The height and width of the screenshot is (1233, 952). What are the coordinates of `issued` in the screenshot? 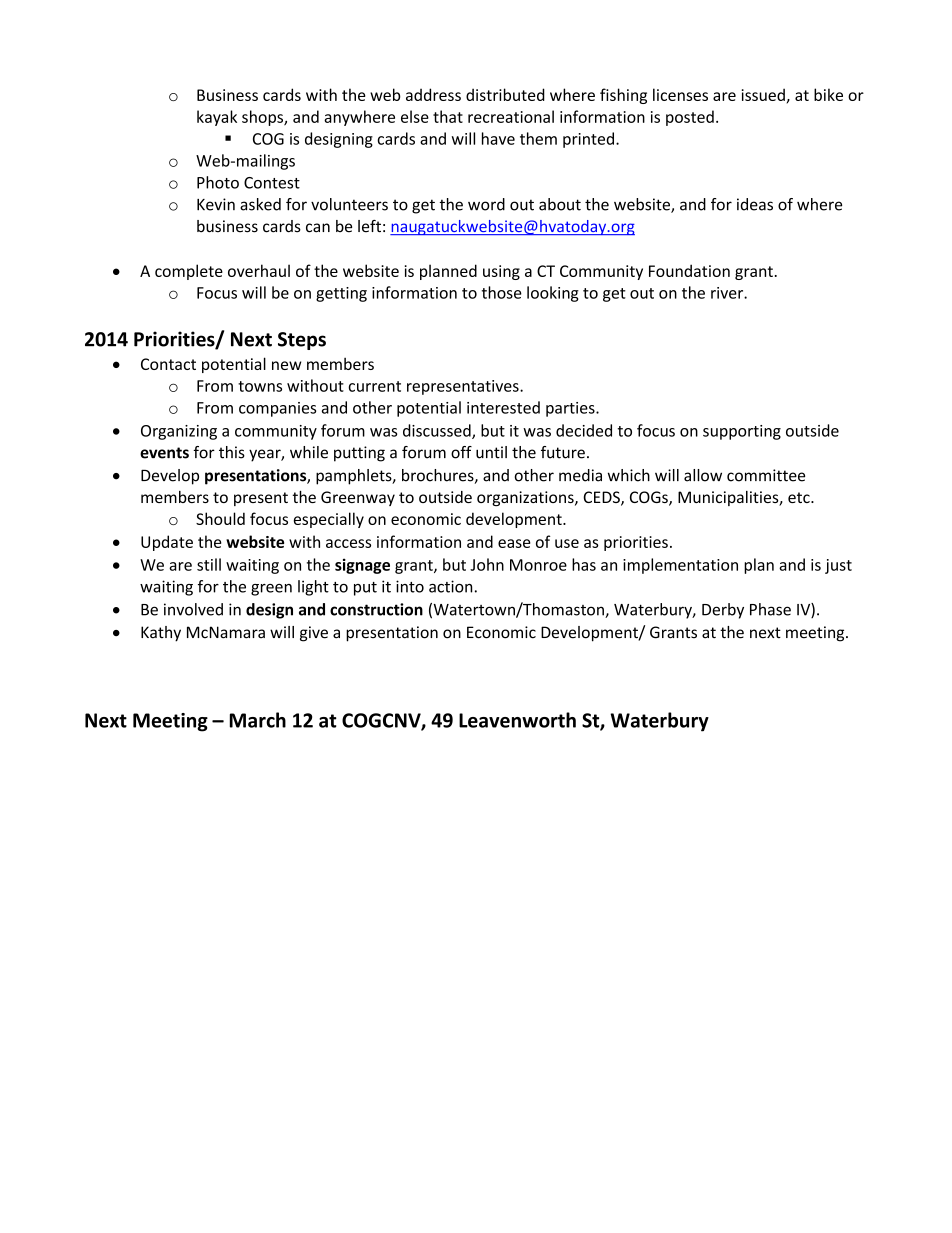 It's located at (763, 94).
